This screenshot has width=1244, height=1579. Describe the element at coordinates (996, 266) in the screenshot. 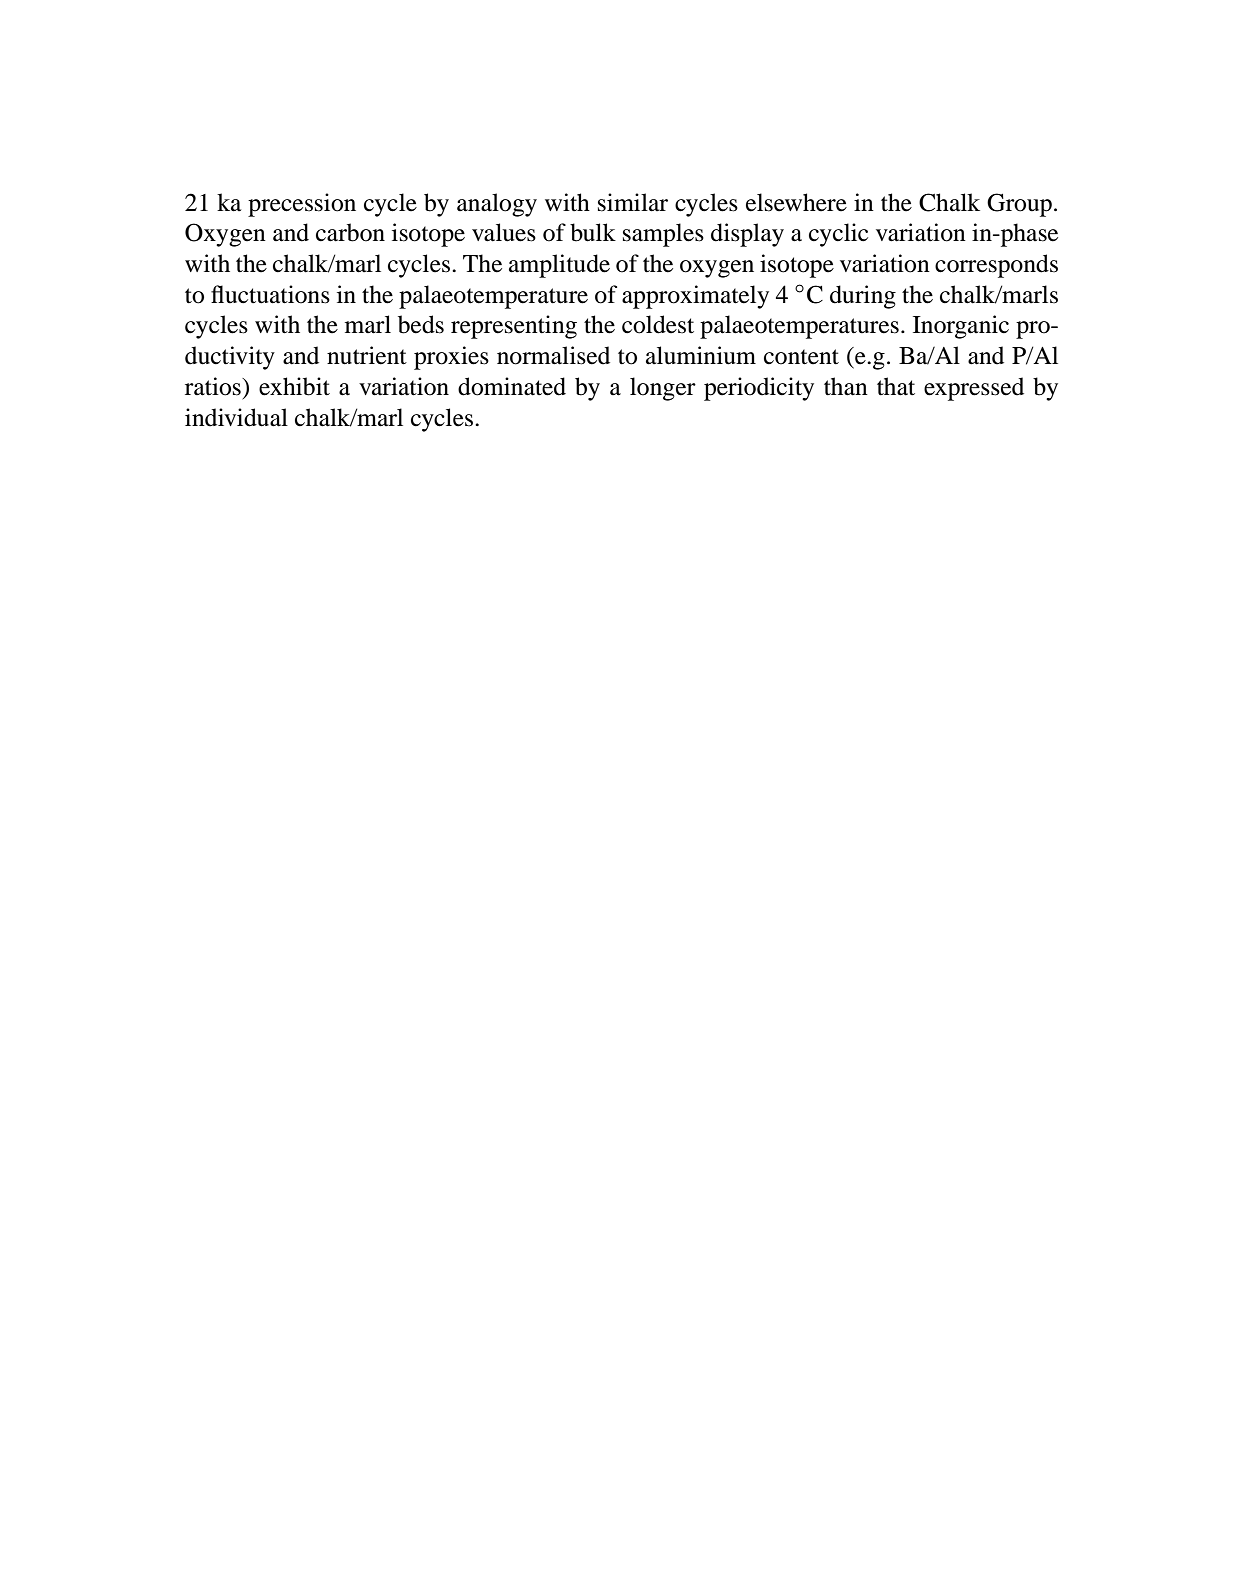

I see `corresponds` at that location.
